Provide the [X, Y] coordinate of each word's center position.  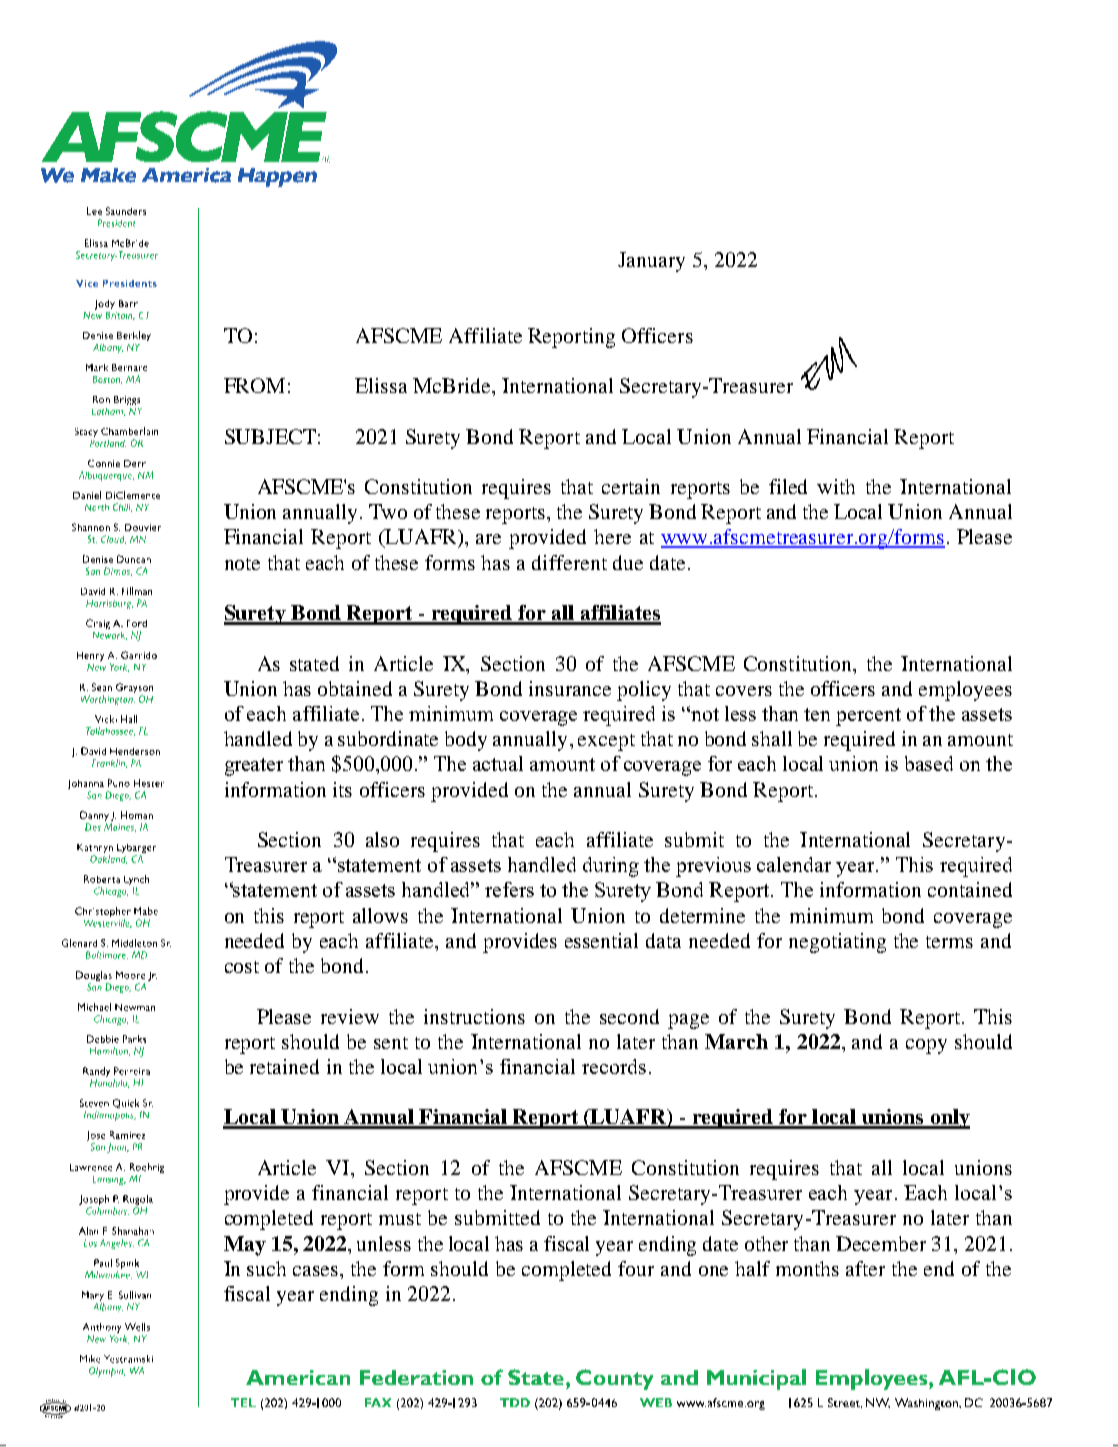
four [636, 1268]
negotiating [837, 943]
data [663, 940]
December [881, 1243]
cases [317, 1271]
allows [380, 915]
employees [965, 691]
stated [314, 663]
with [836, 486]
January [651, 262]
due [628, 562]
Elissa [381, 385]
